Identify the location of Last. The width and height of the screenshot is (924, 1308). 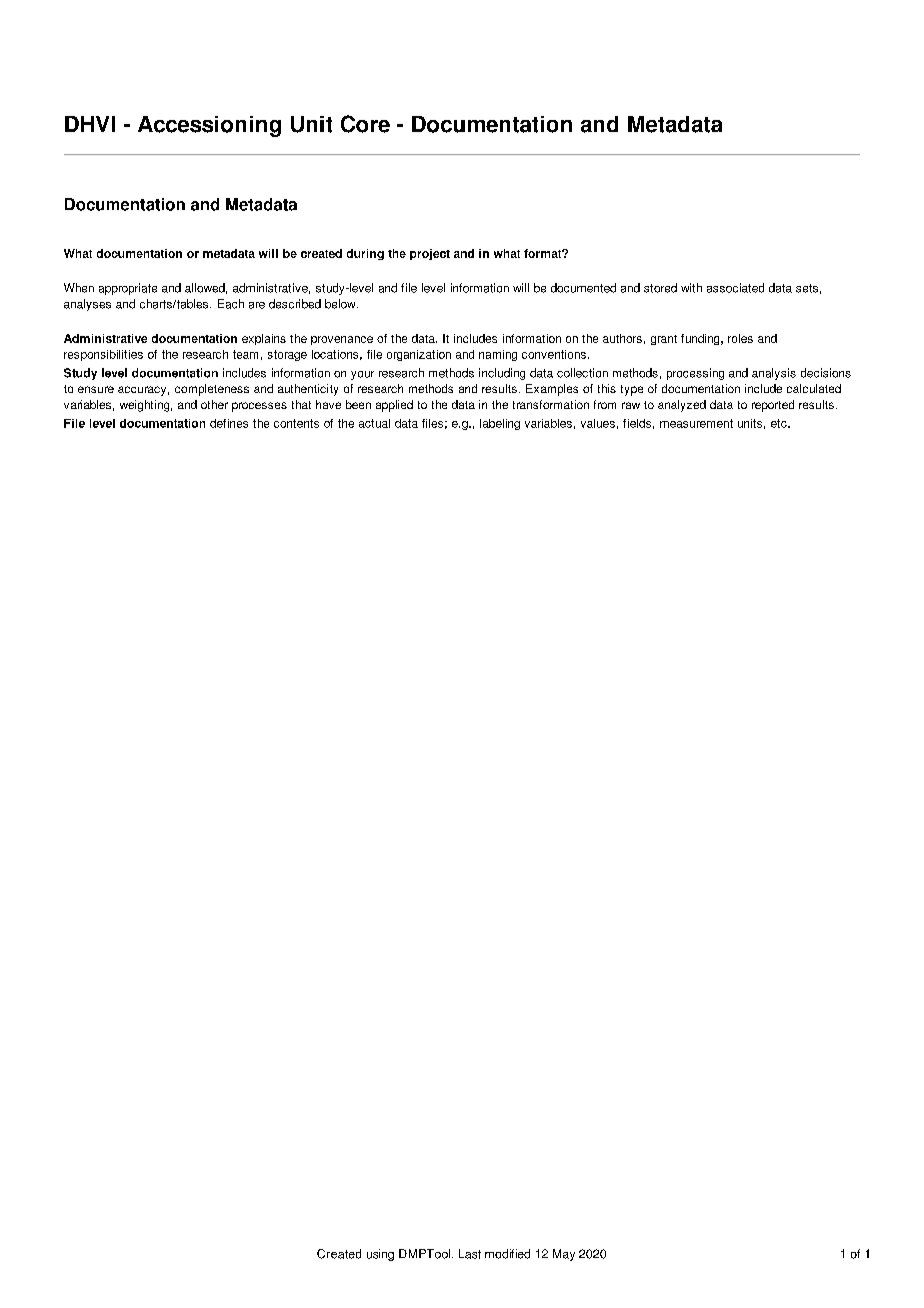
(470, 1254).
